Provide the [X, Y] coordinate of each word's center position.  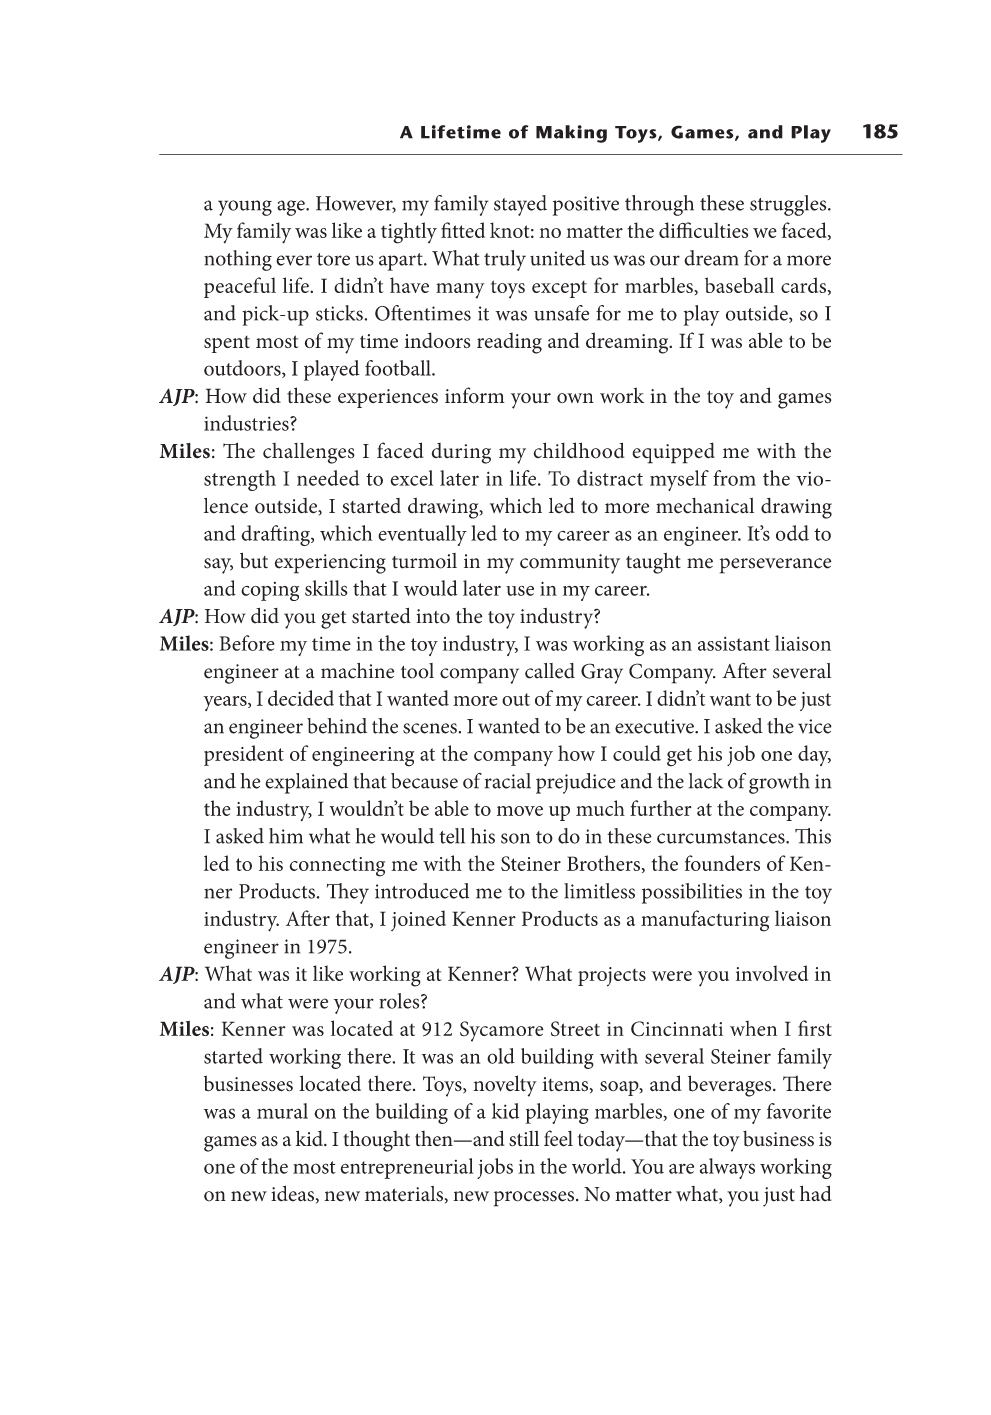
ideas [292, 1193]
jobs [495, 1168]
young [245, 208]
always [727, 1168]
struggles [789, 205]
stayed [520, 205]
